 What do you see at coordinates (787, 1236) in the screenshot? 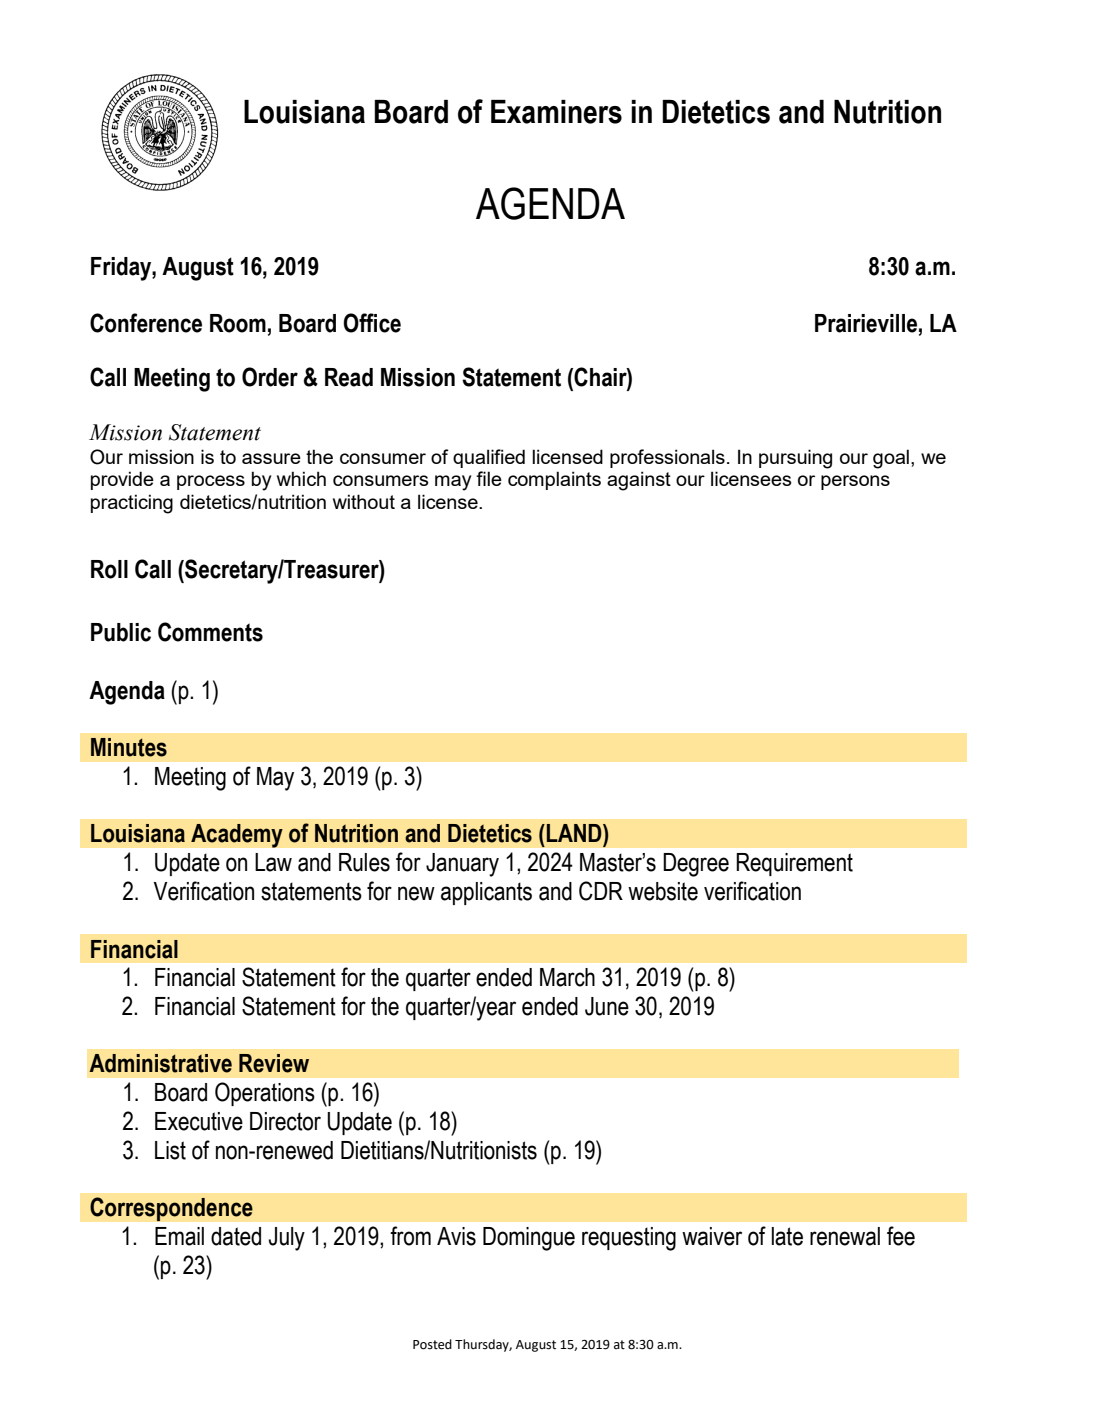
I see `late` at bounding box center [787, 1236].
